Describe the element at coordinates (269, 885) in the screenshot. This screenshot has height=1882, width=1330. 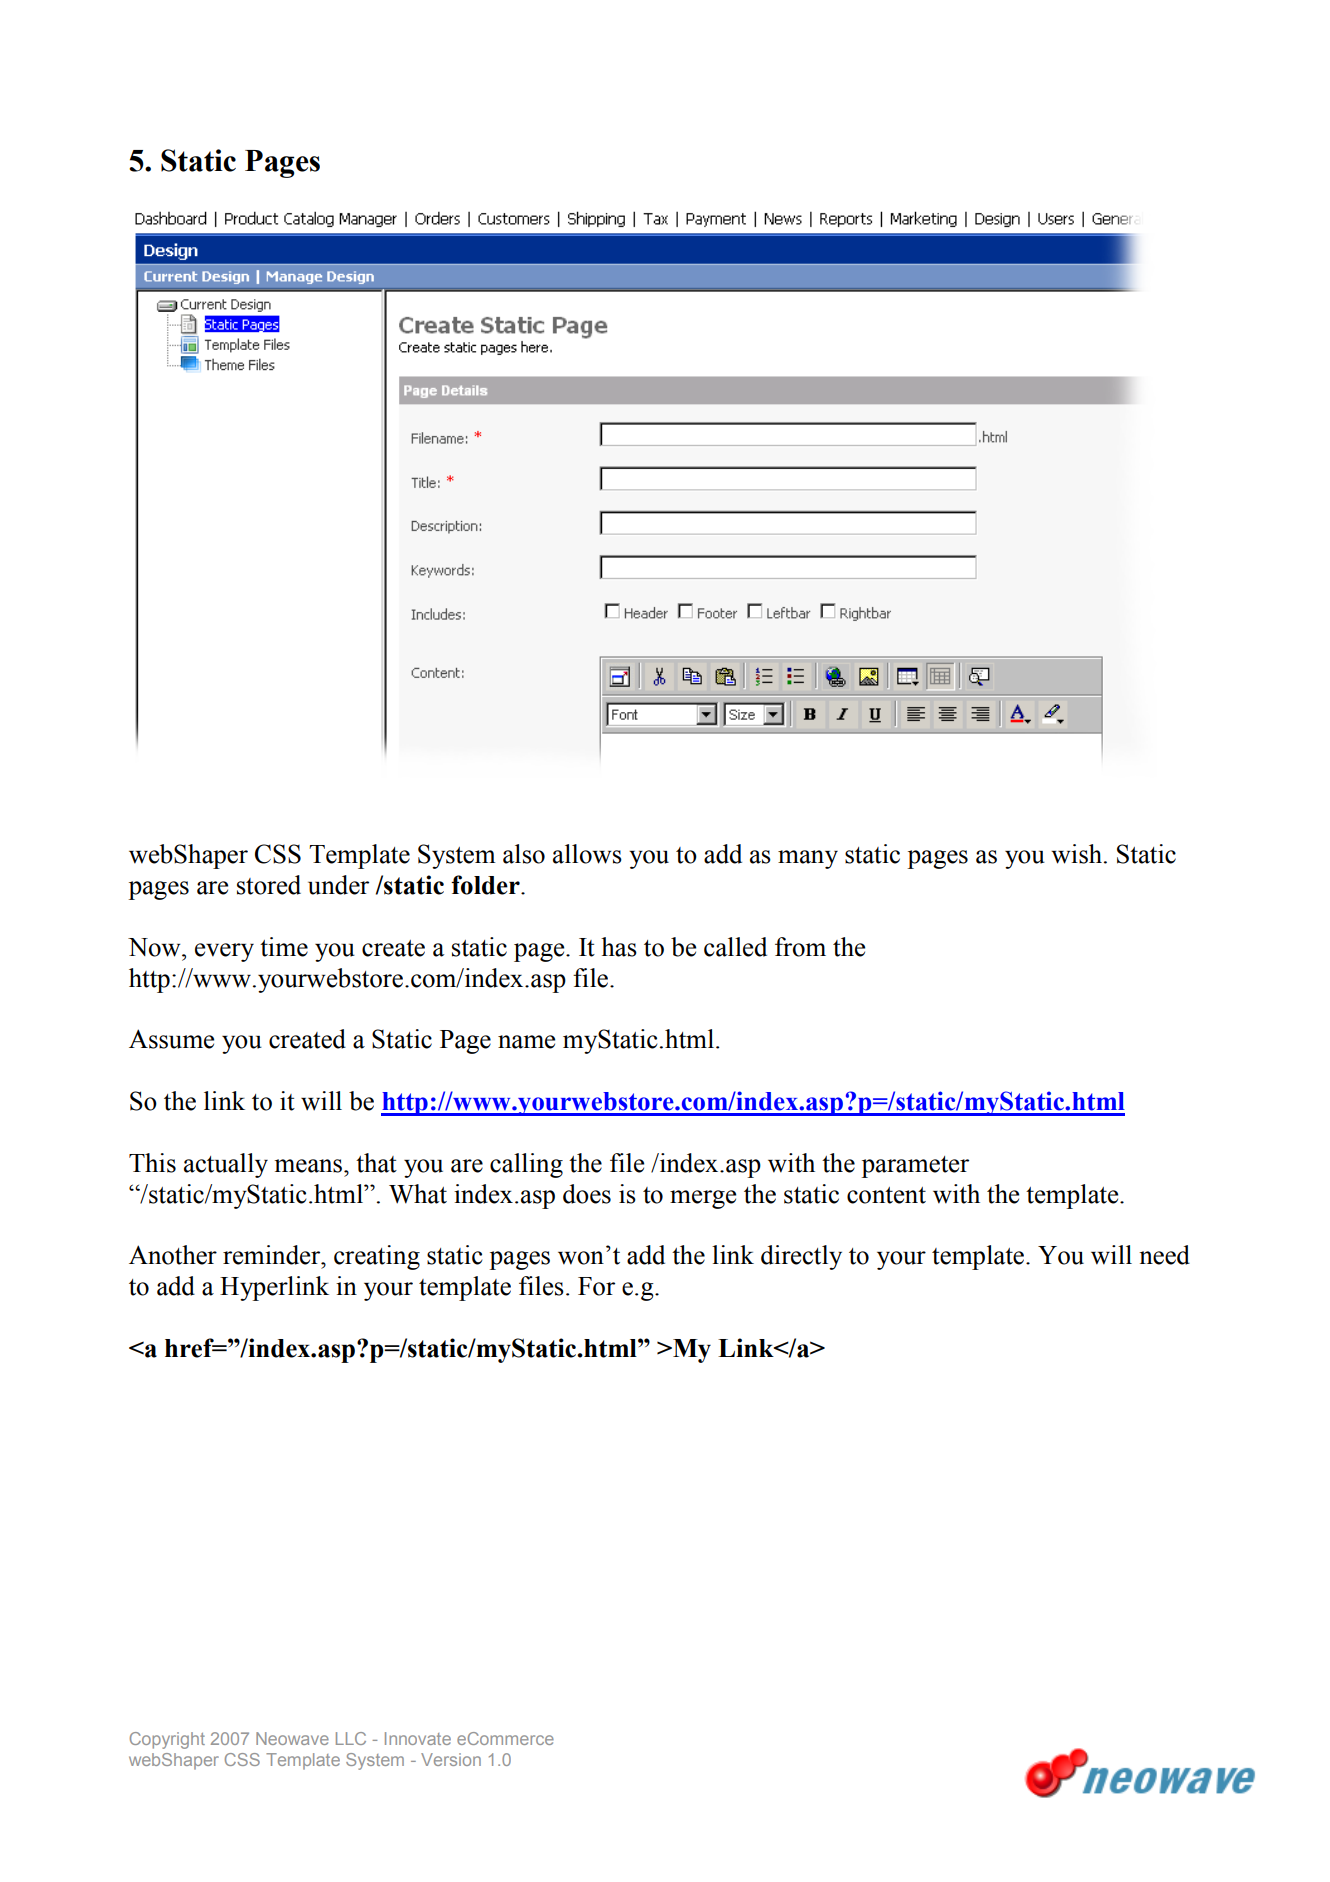
I see `stored` at that location.
